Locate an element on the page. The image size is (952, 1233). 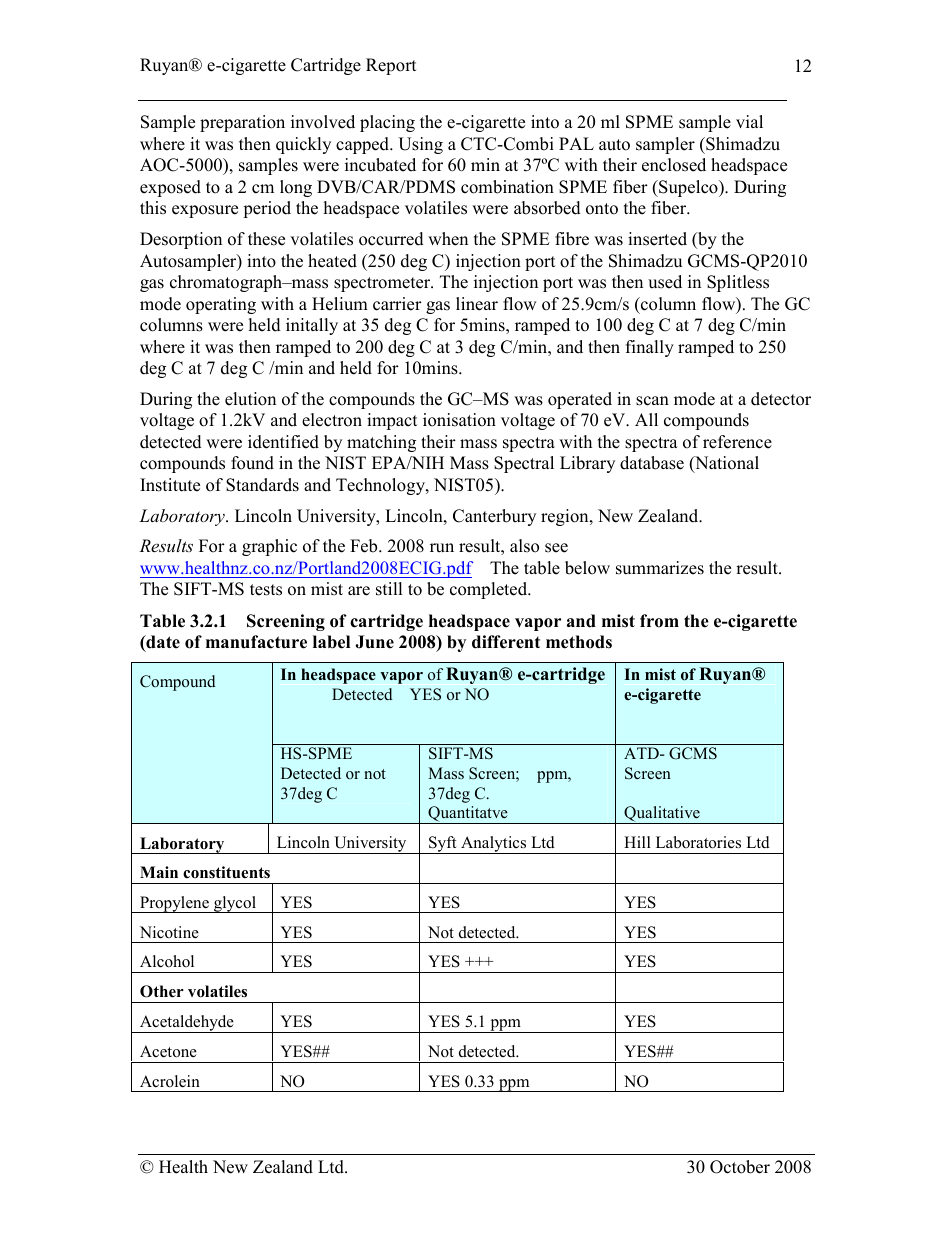
operating is located at coordinates (221, 305).
